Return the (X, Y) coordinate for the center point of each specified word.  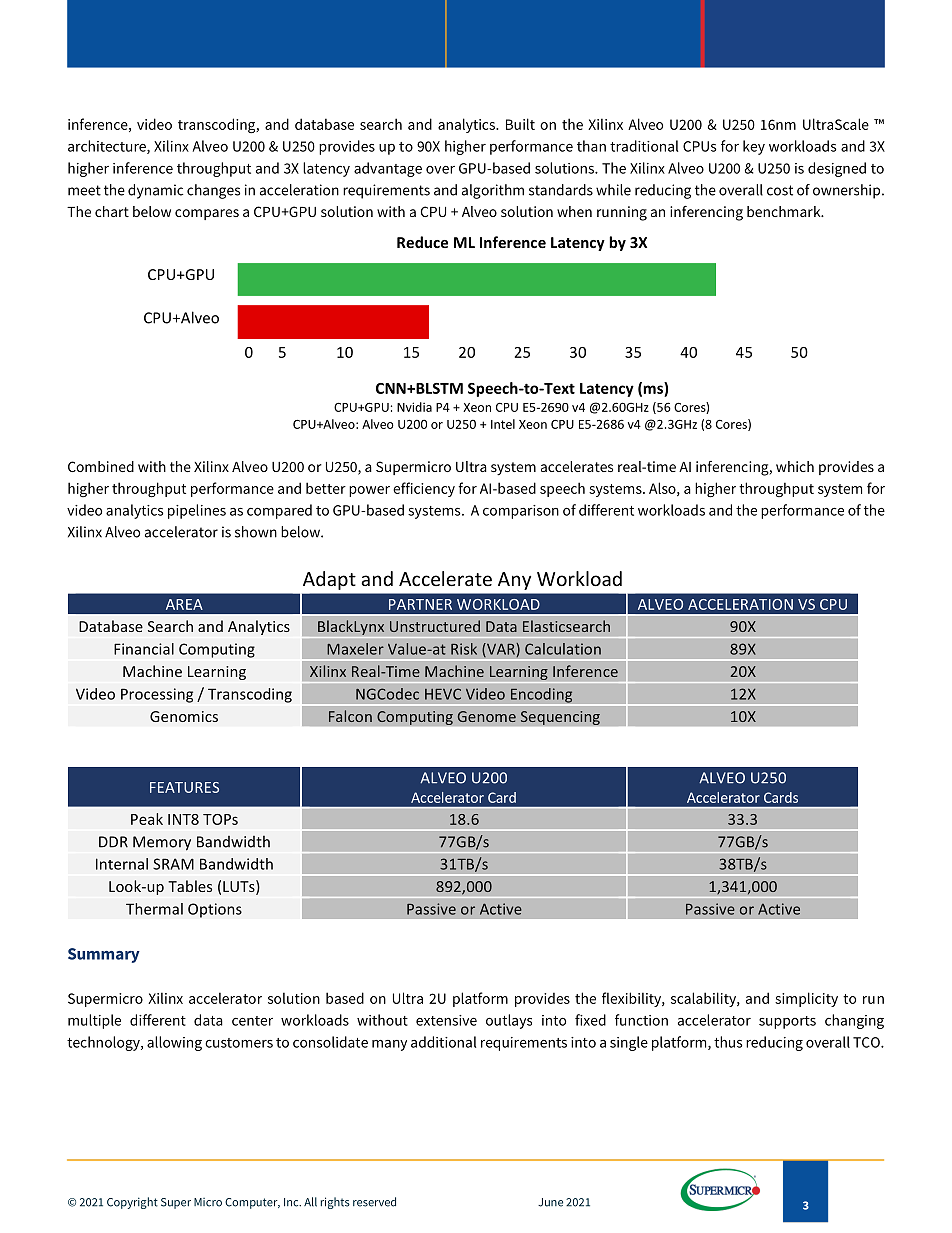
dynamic (156, 191)
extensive (446, 1020)
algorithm (493, 191)
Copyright (132, 1203)
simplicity (806, 999)
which (795, 466)
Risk (464, 649)
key (754, 147)
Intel (503, 424)
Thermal (154, 909)
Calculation (563, 649)
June (550, 1202)
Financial (144, 649)
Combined (101, 466)
